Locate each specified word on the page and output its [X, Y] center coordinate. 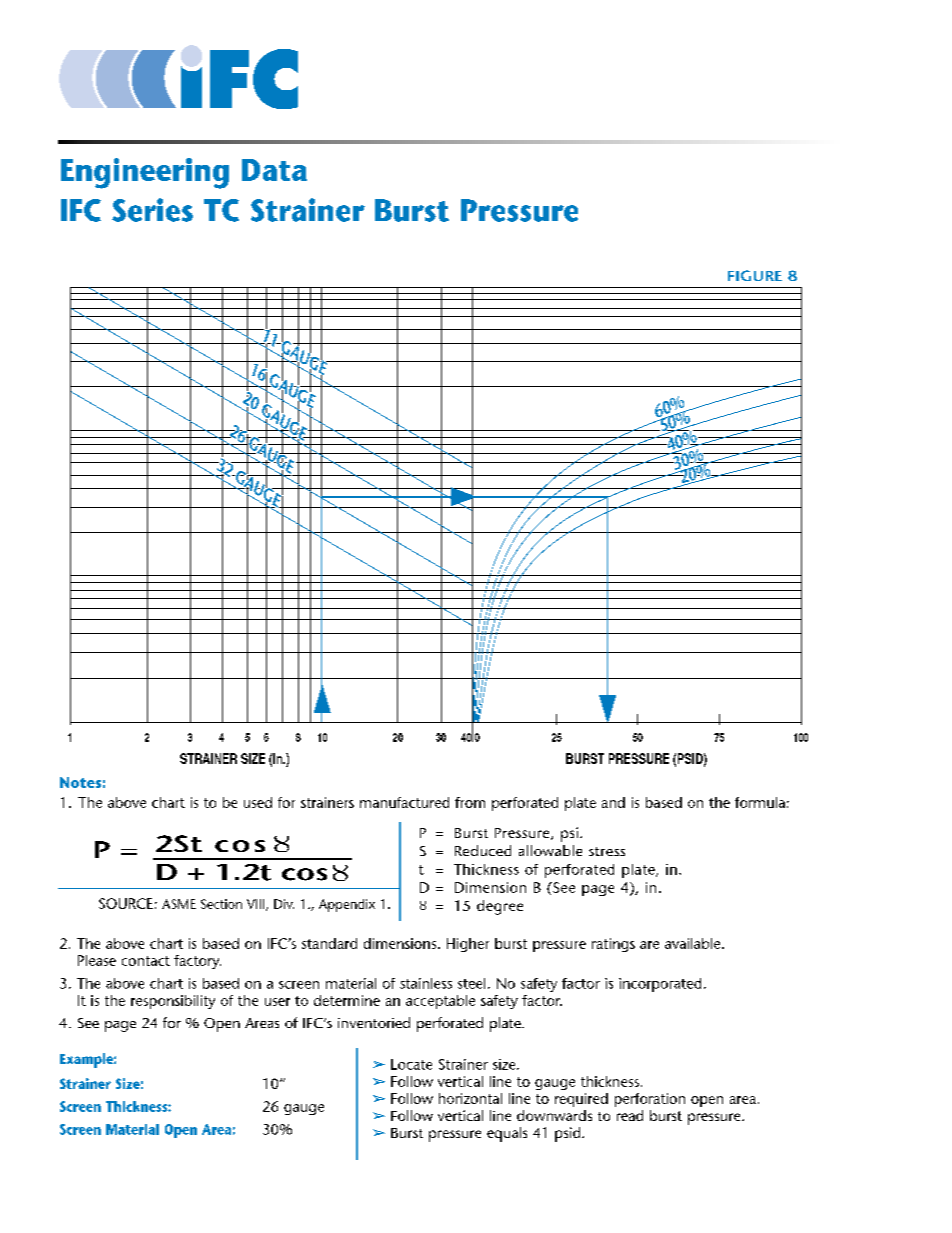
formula [760, 802]
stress [607, 851]
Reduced [483, 850]
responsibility [173, 1002]
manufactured [404, 802]
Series [152, 210]
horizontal [470, 1098]
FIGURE [755, 275]
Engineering [145, 173]
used [258, 802]
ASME [179, 904]
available [694, 943]
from [470, 802]
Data [274, 170]
